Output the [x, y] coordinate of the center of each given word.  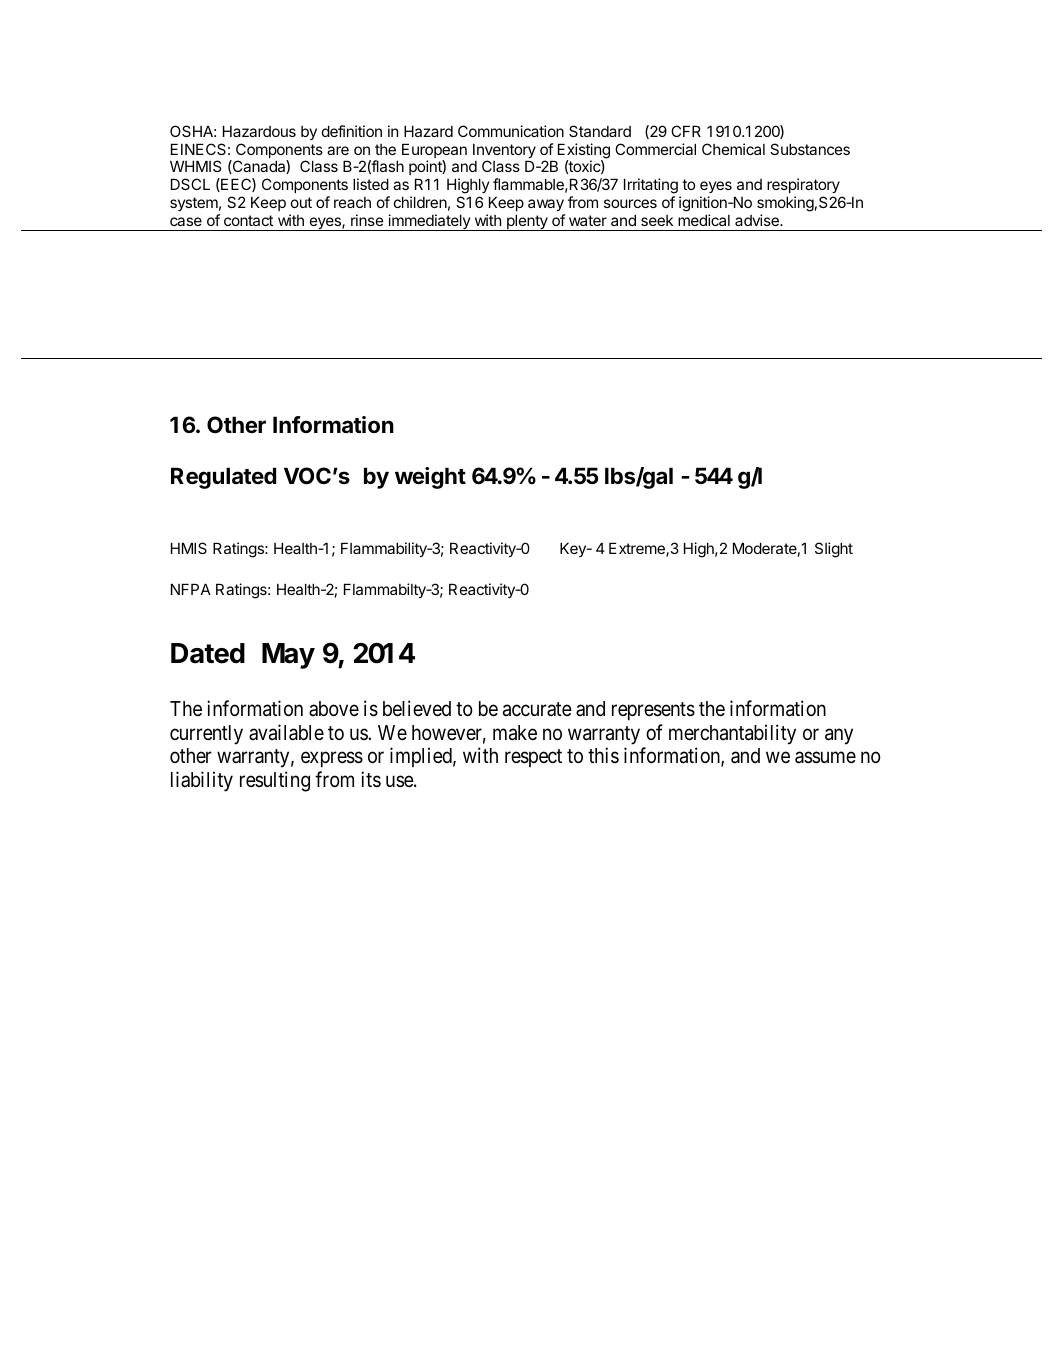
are [338, 150]
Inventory [504, 152]
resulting [275, 781]
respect [533, 758]
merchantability [732, 734]
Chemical [733, 149]
